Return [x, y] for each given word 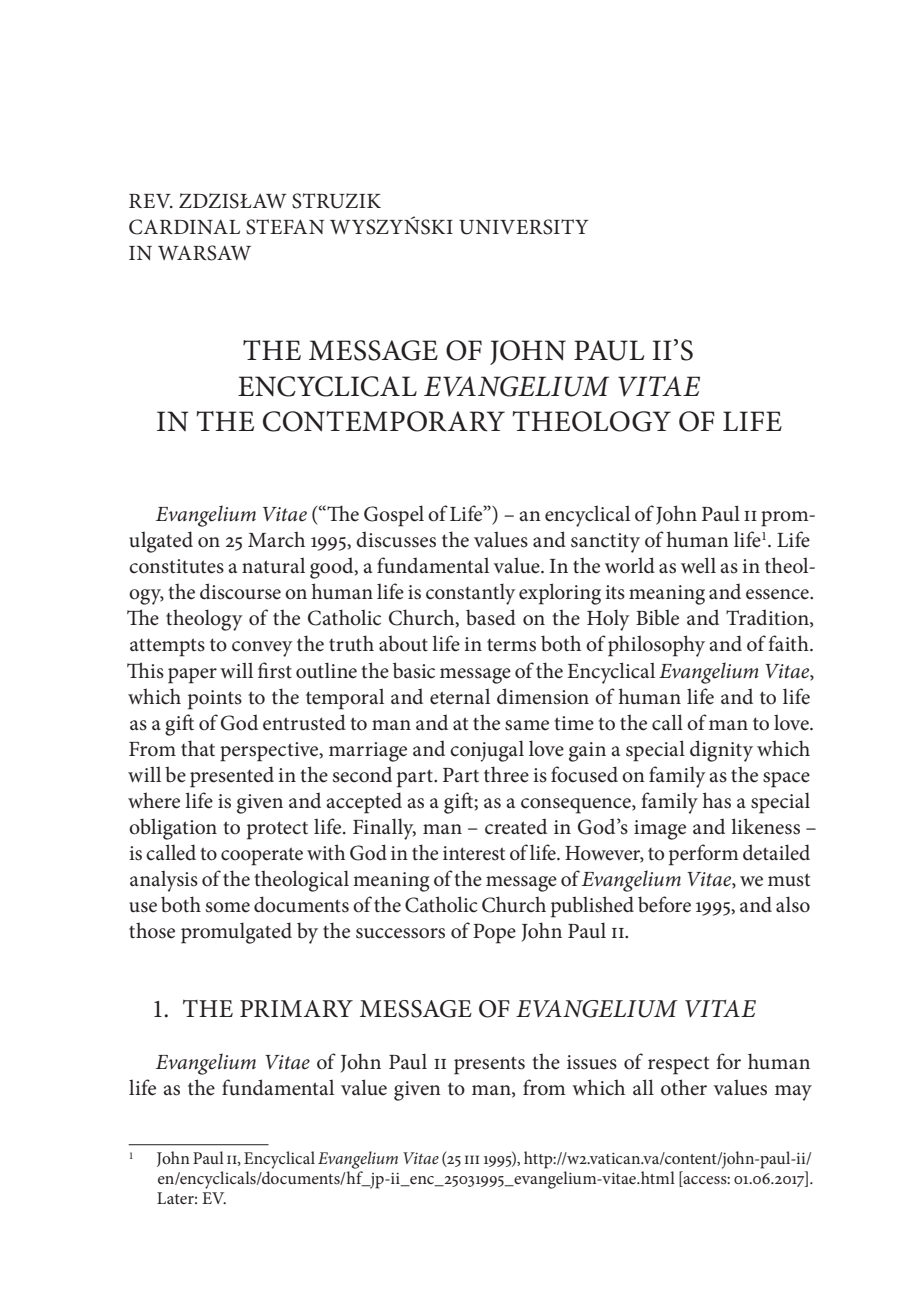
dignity [721, 751]
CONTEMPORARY [384, 421]
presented [232, 777]
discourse [240, 591]
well [698, 565]
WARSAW [204, 253]
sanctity [605, 543]
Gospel [394, 516]
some [228, 907]
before [664, 904]
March [276, 539]
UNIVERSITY [524, 227]
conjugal [487, 751]
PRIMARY [296, 1008]
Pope [494, 934]
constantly [470, 594]
